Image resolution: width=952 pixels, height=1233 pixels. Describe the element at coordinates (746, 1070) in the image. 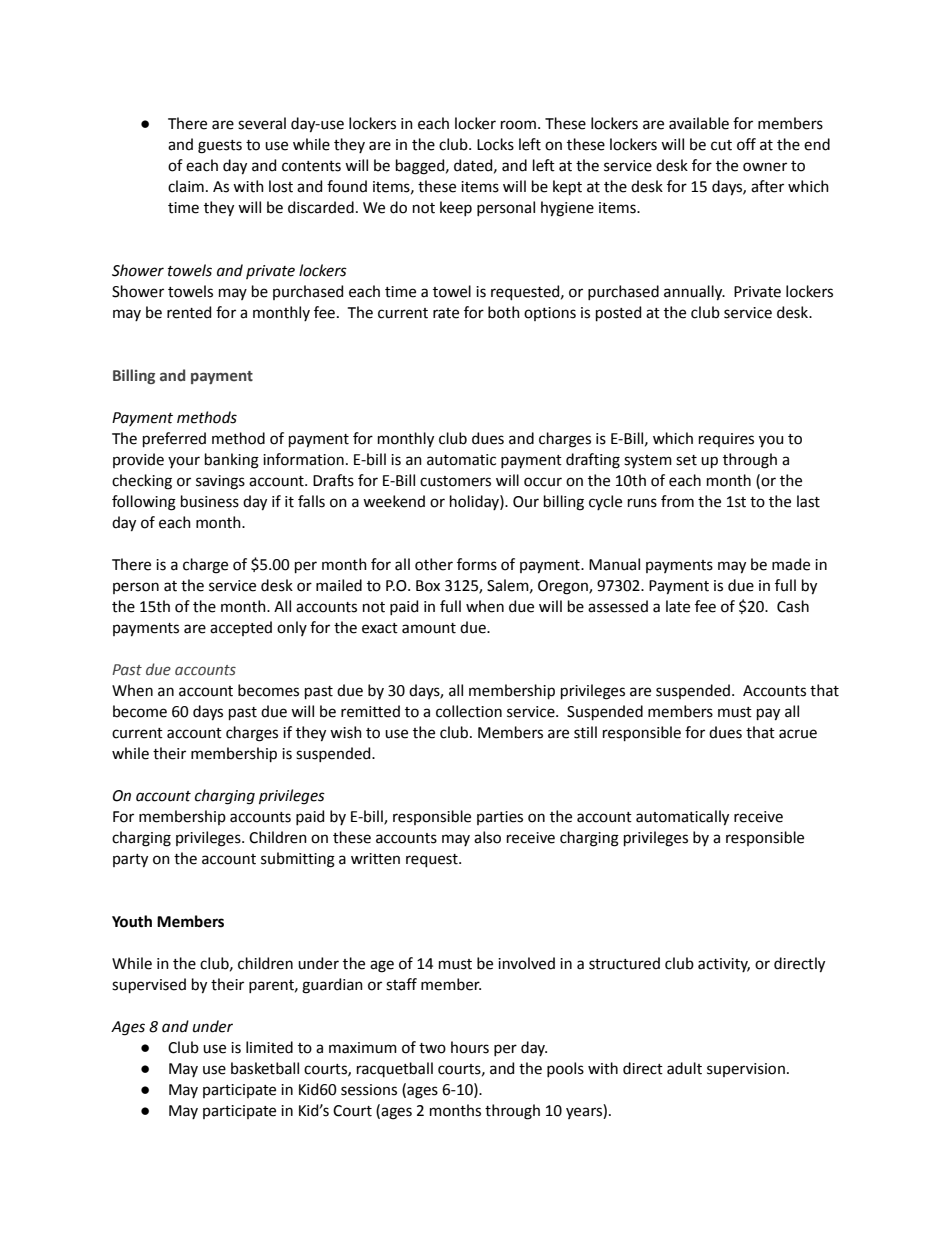

I see `supervision` at that location.
